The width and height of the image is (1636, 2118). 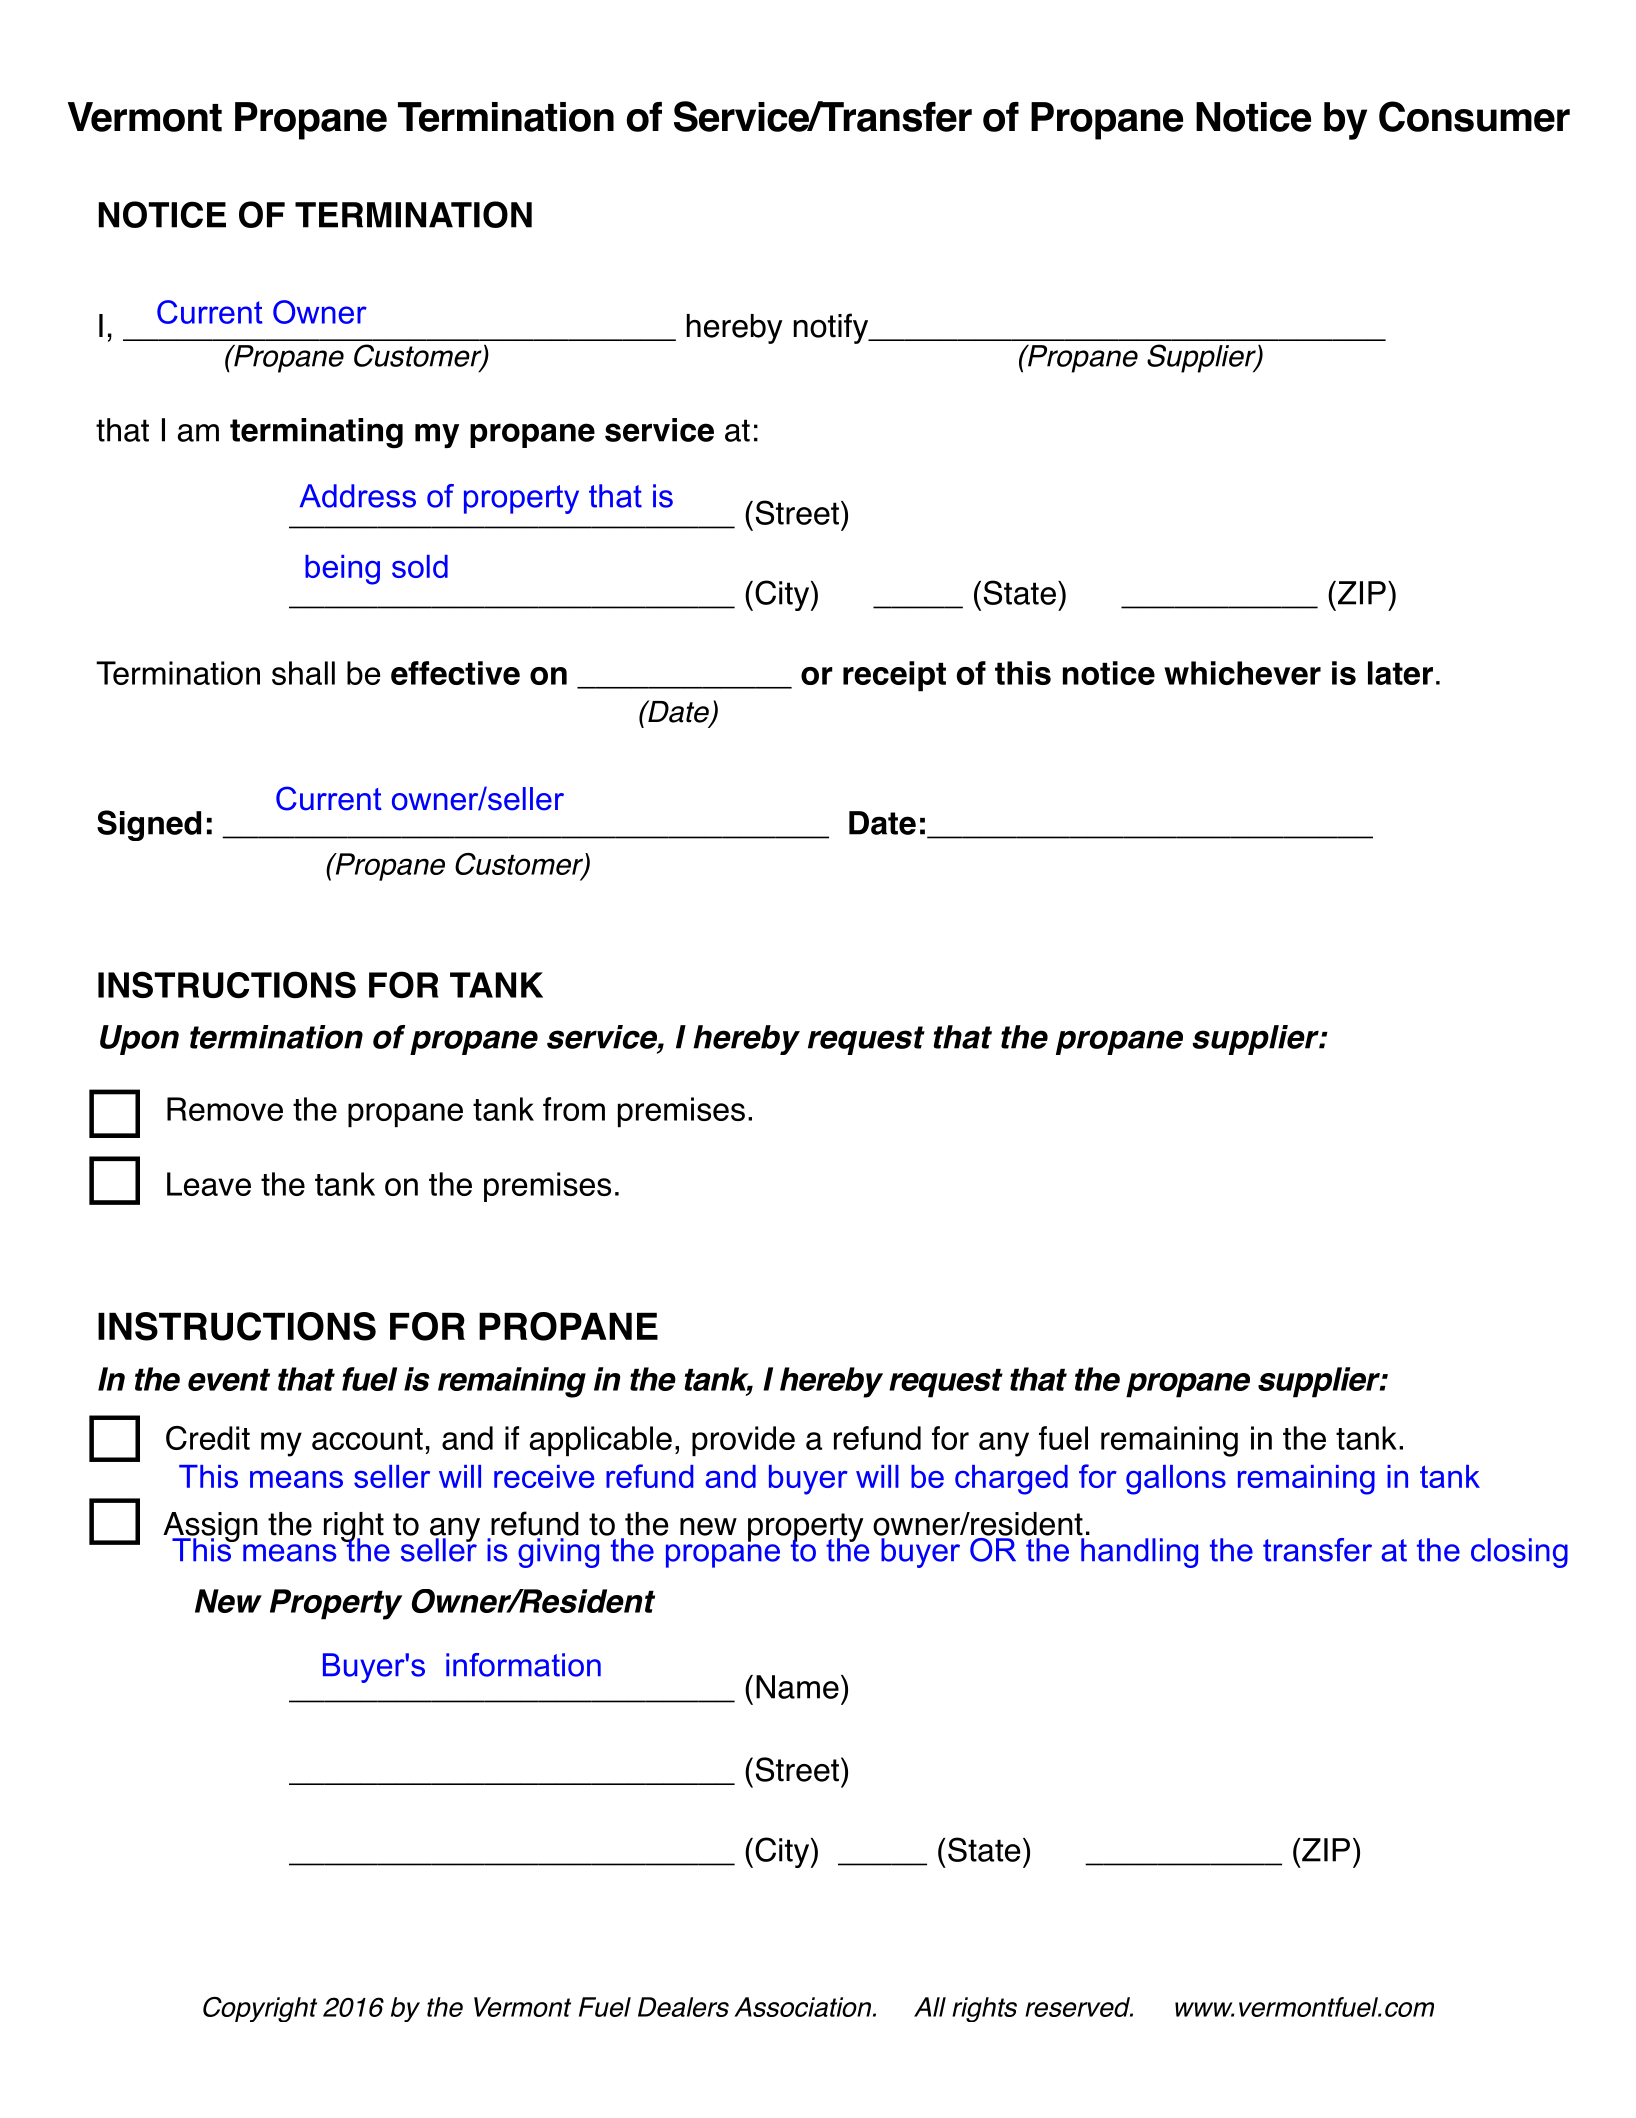 I want to click on Dealers, so click(x=683, y=2007).
